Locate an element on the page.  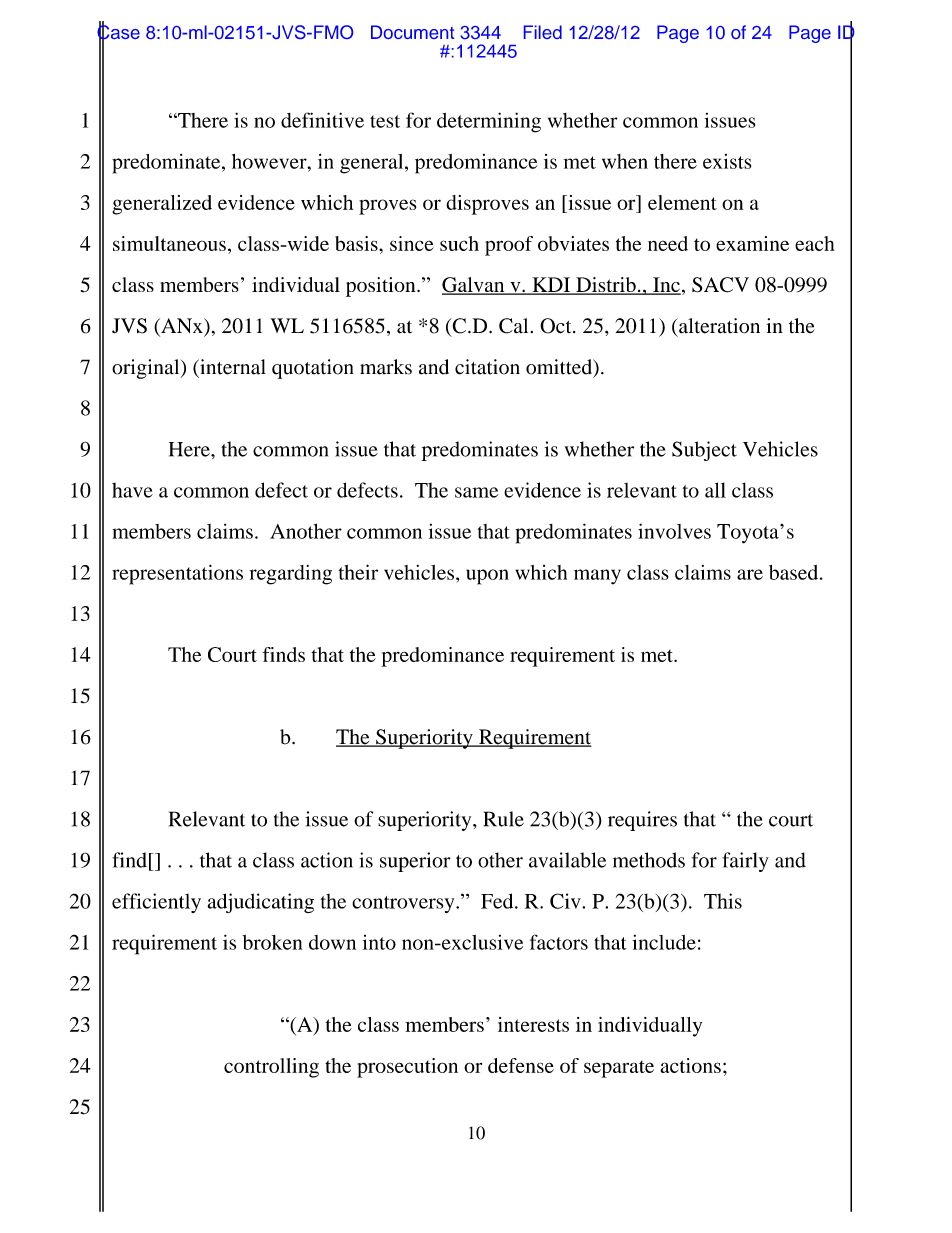
Document is located at coordinates (412, 32).
